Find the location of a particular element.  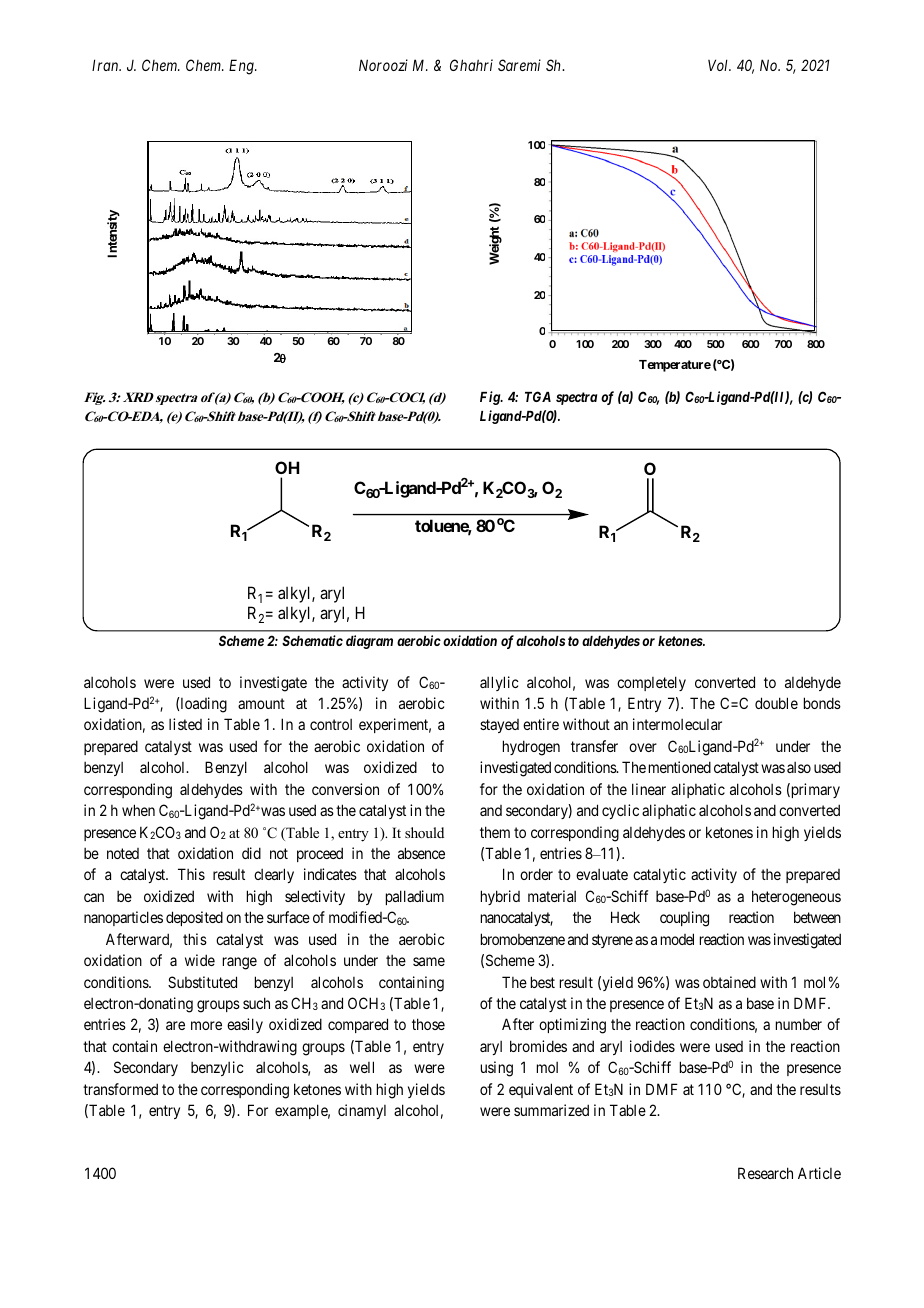

Research is located at coordinates (765, 1173).
